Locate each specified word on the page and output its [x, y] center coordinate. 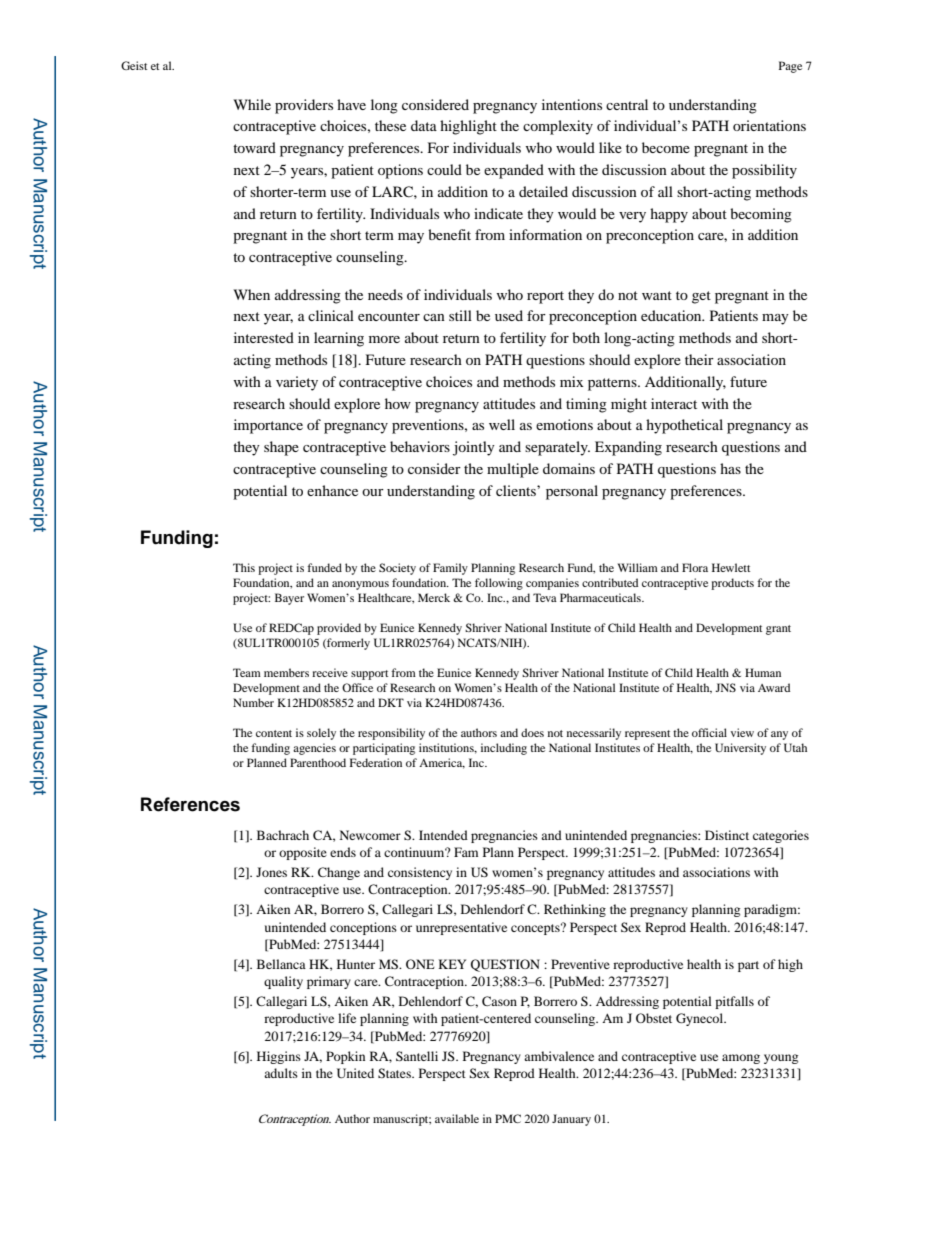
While [252, 104]
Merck [434, 597]
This [244, 567]
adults [281, 1073]
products [732, 584]
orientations [769, 125]
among [741, 1059]
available [457, 1118]
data [424, 125]
